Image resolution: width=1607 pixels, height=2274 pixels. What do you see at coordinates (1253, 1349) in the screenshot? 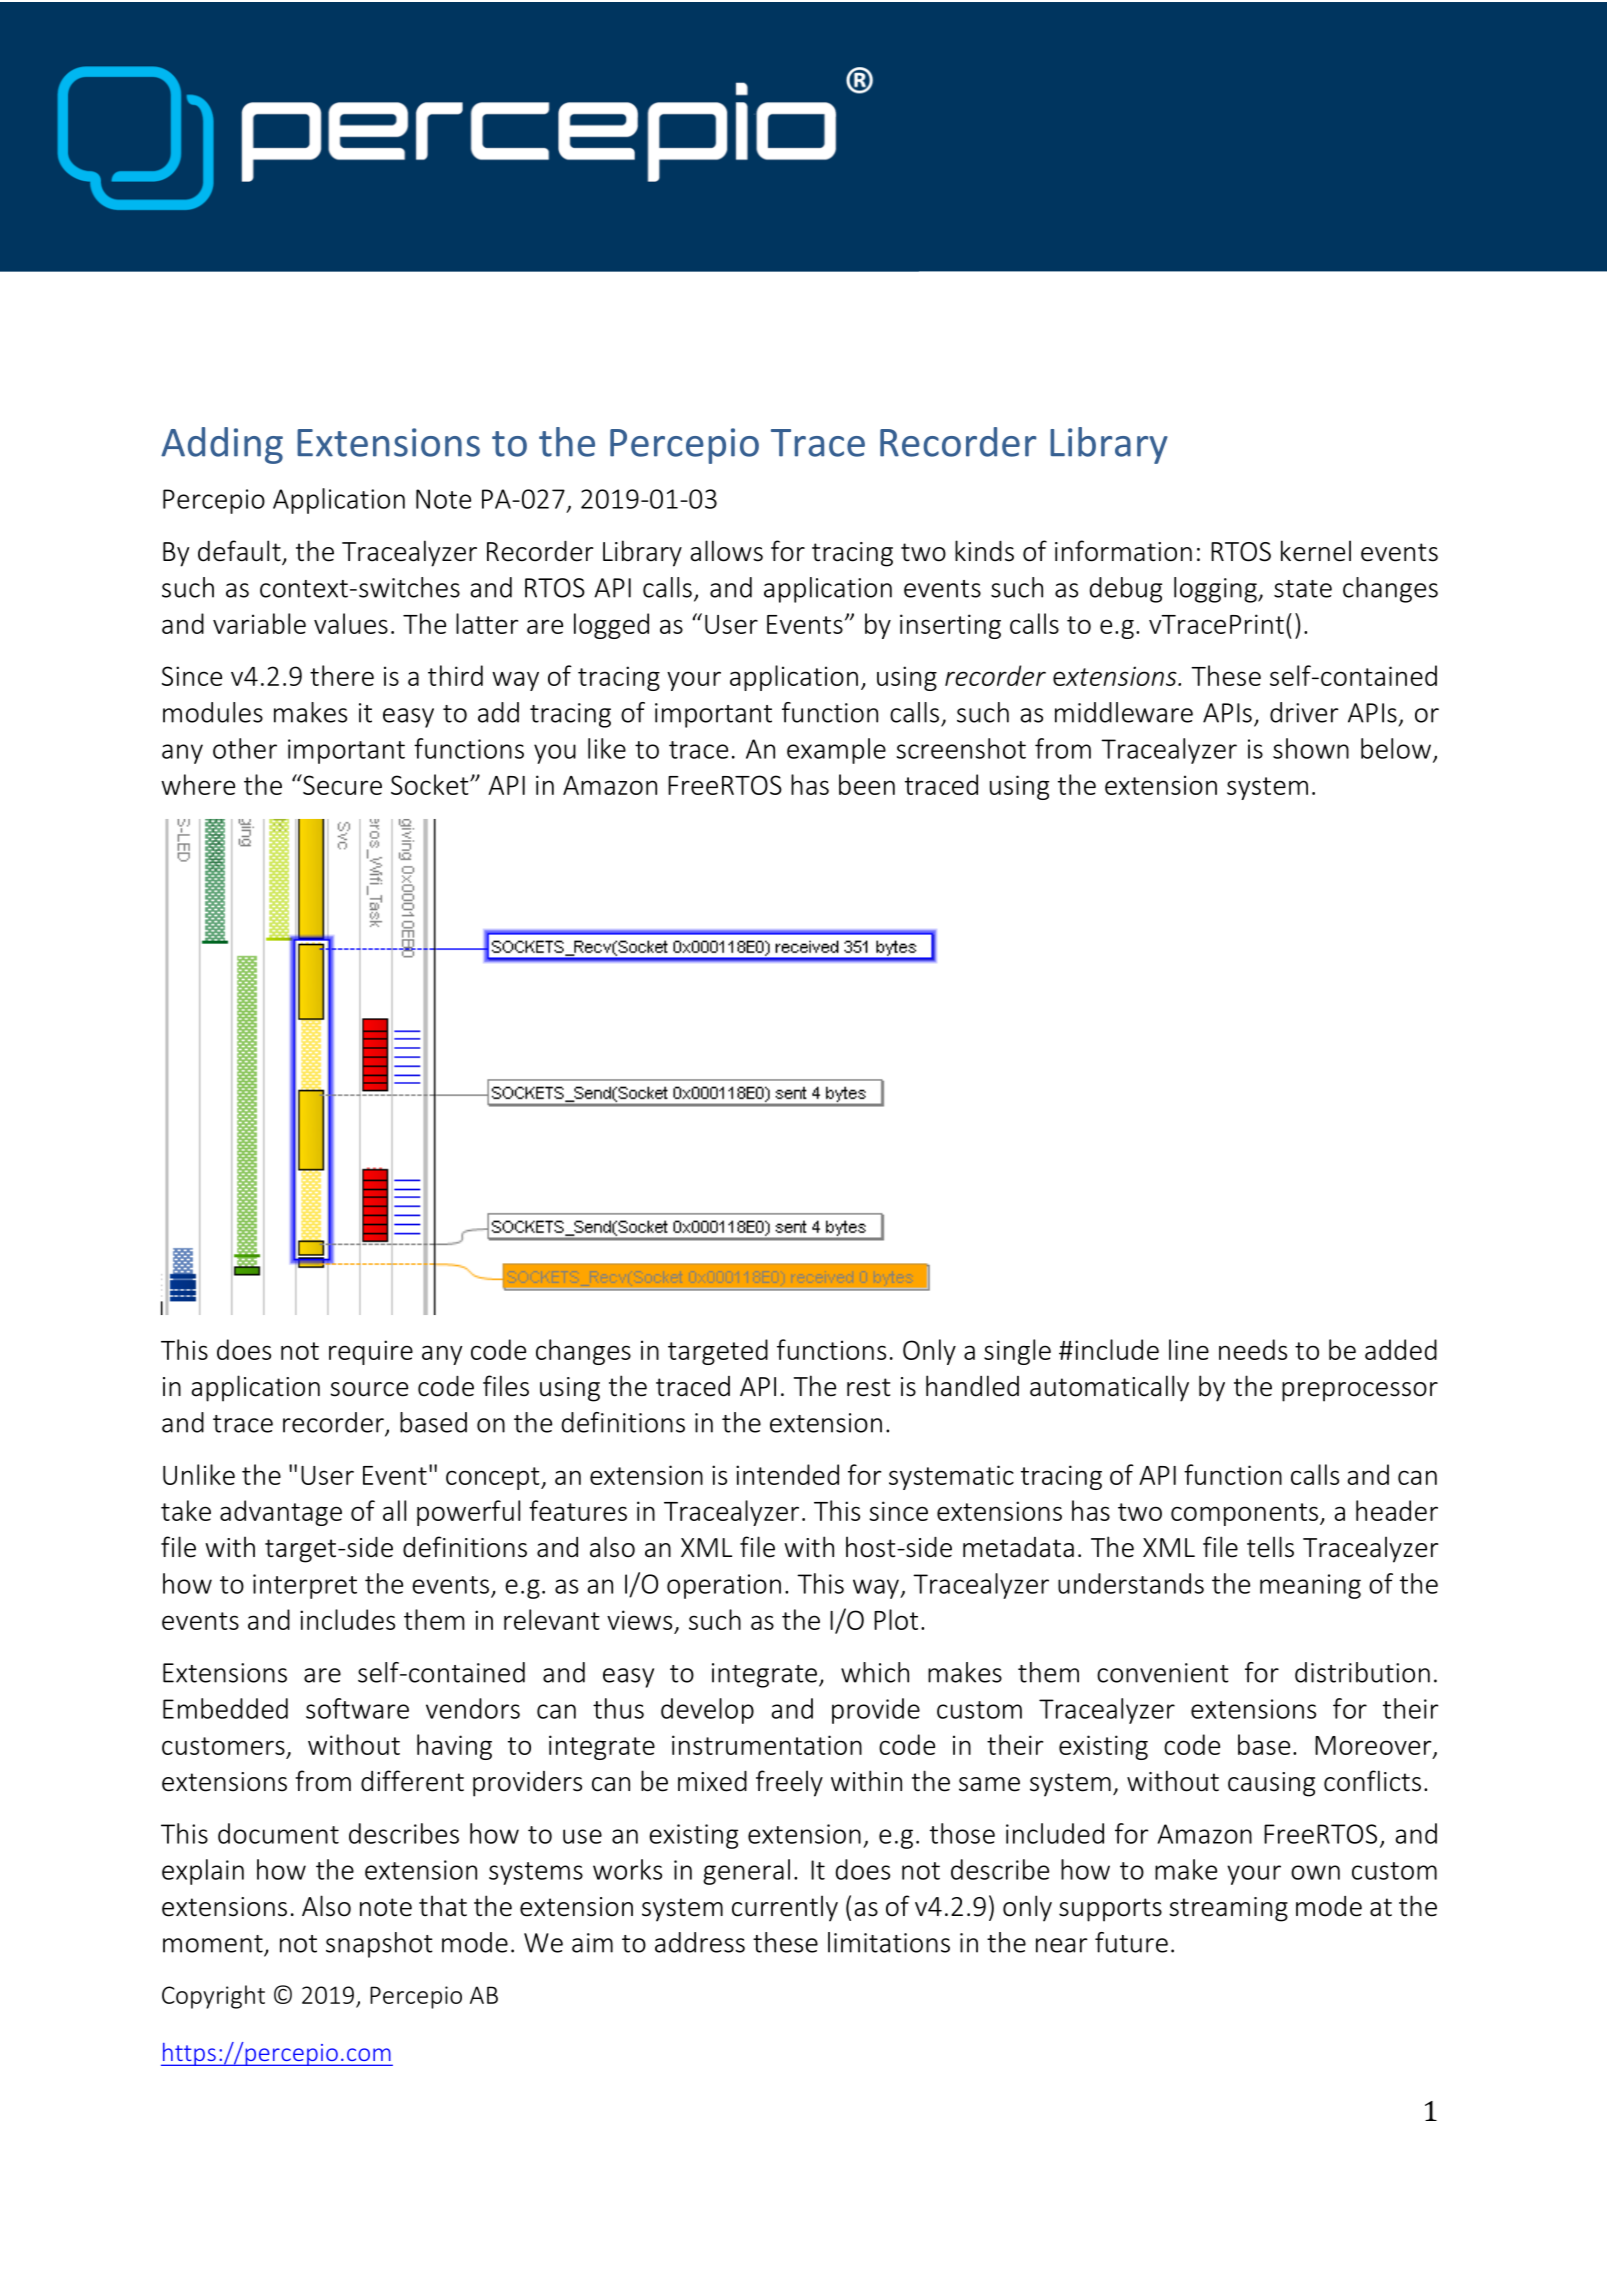
I see `needs` at bounding box center [1253, 1349].
